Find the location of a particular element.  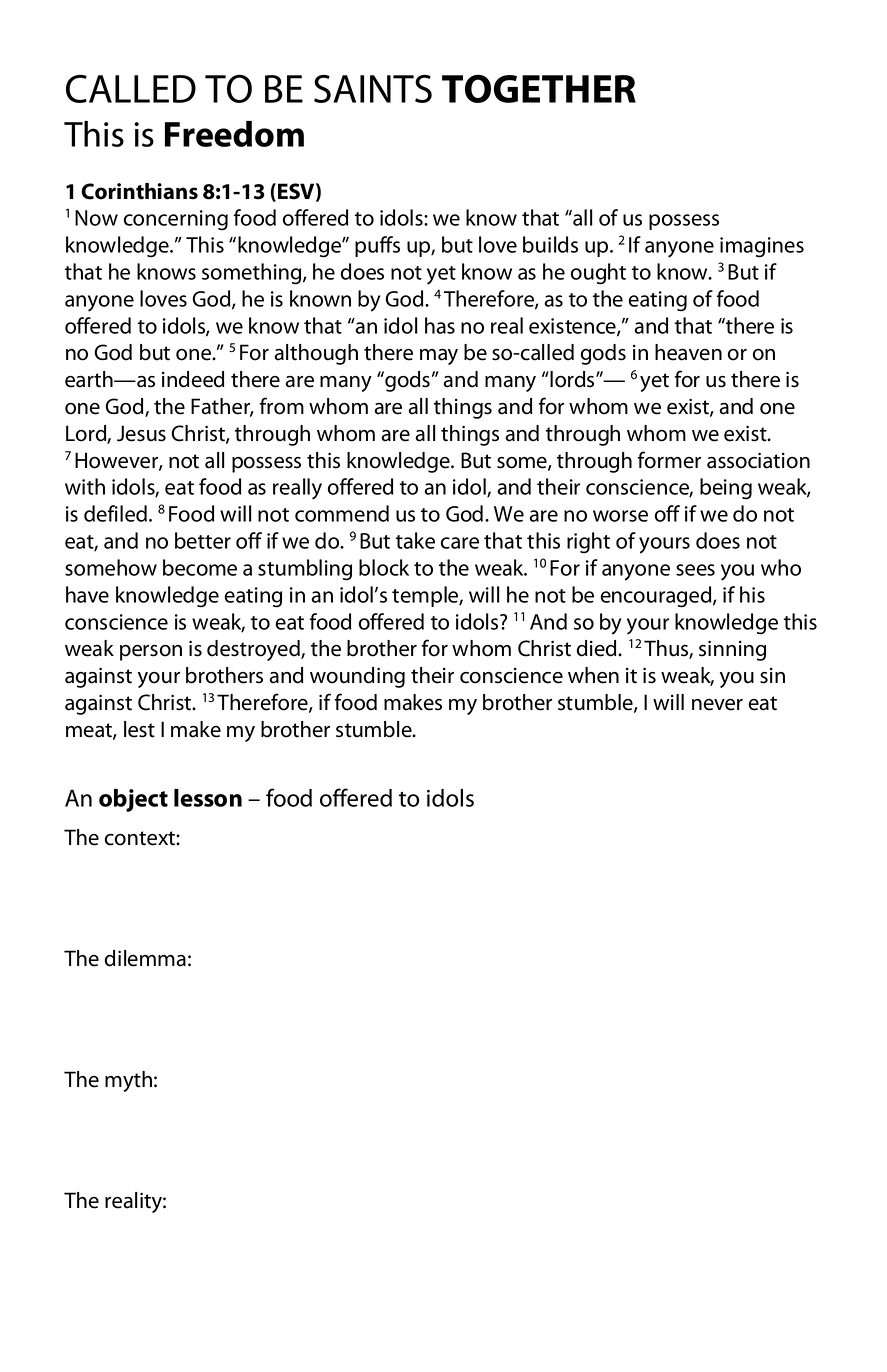

has is located at coordinates (440, 325).
